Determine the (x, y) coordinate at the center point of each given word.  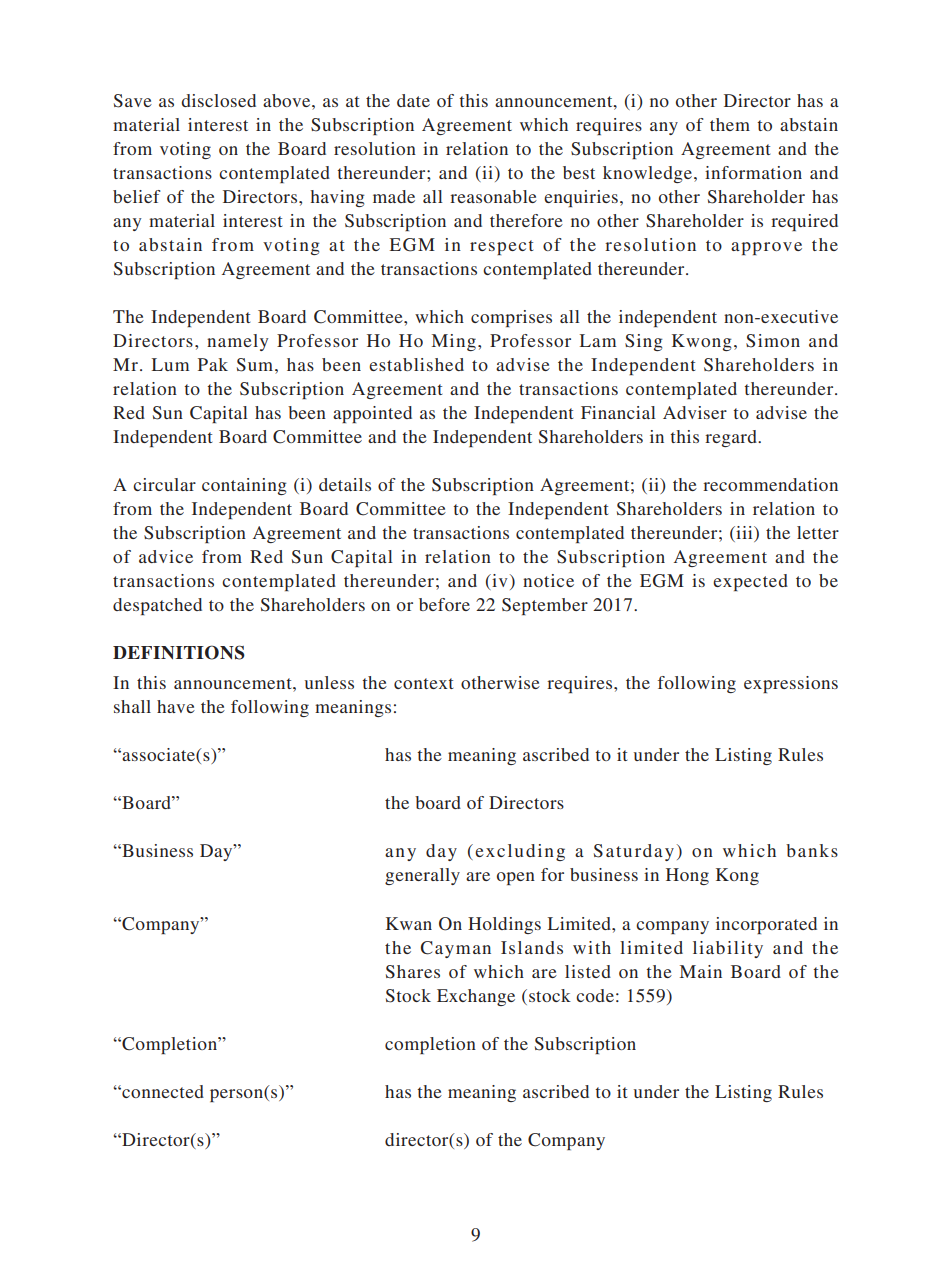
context (423, 683)
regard (732, 438)
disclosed (218, 100)
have (176, 706)
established (416, 364)
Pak (213, 364)
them (730, 124)
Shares (413, 972)
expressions (791, 684)
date (413, 100)
